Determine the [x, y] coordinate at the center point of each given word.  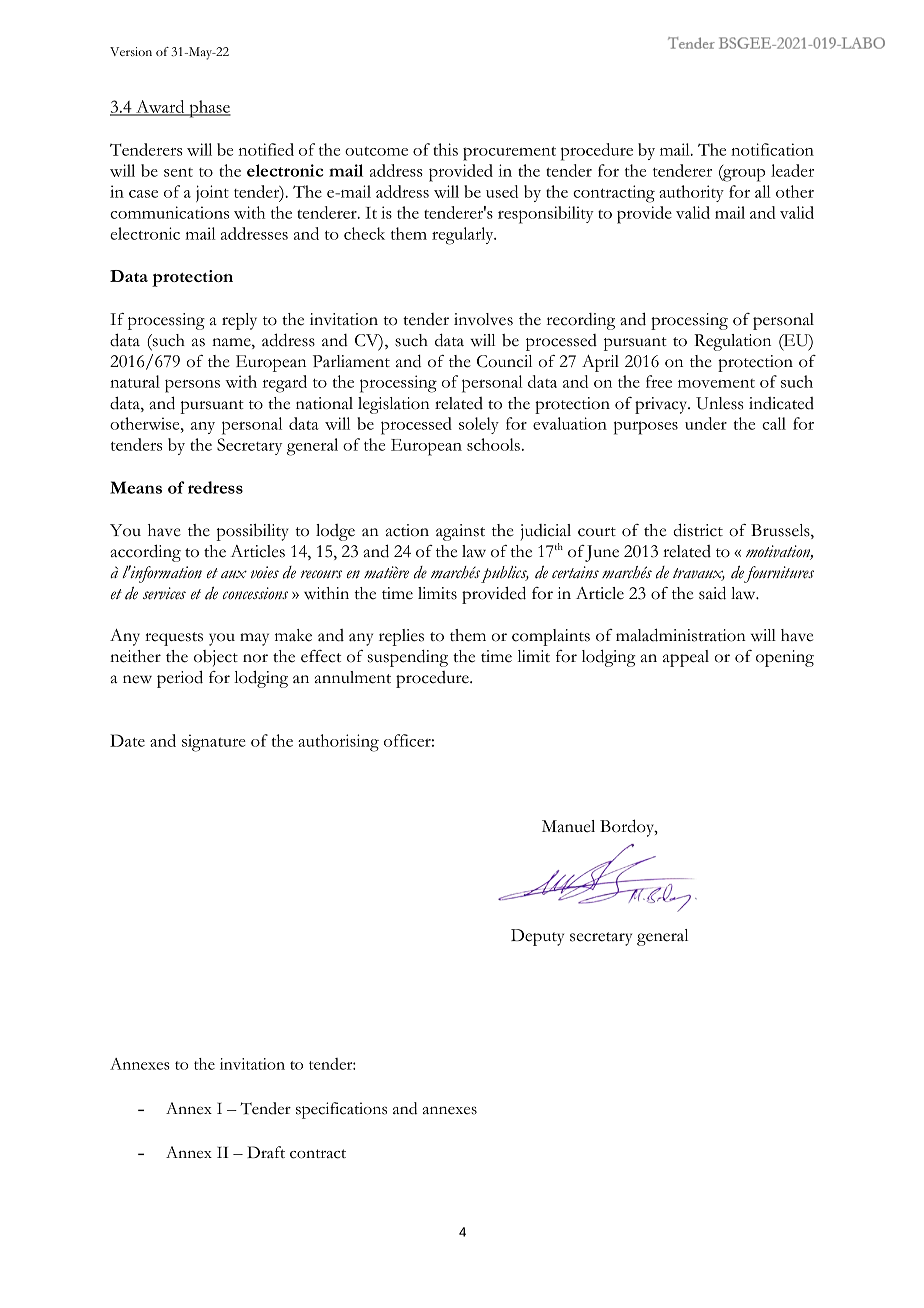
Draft [266, 1152]
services [164, 593]
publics [505, 574]
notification [772, 149]
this [445, 149]
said [712, 593]
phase [209, 109]
